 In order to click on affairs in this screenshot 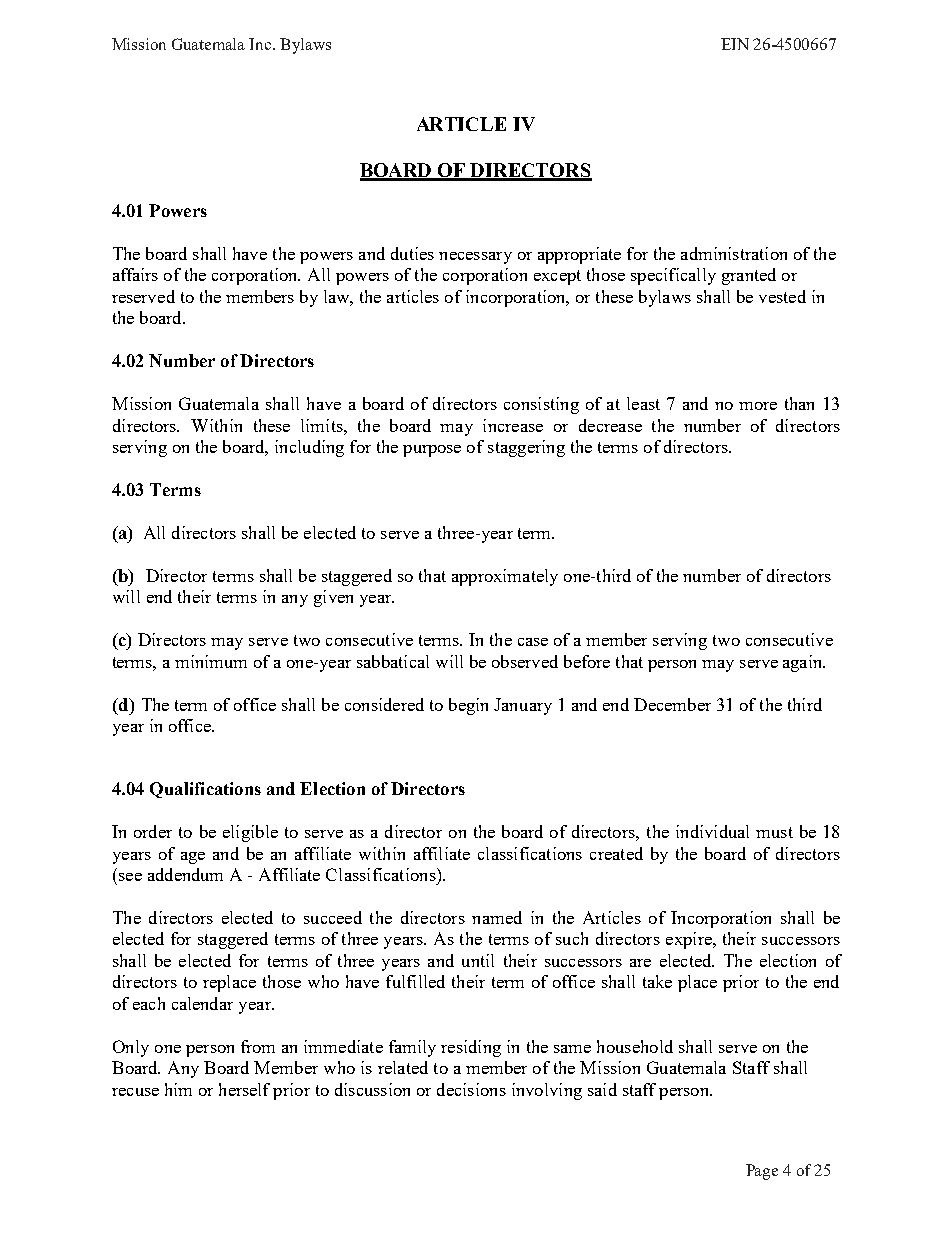, I will do `click(135, 274)`.
